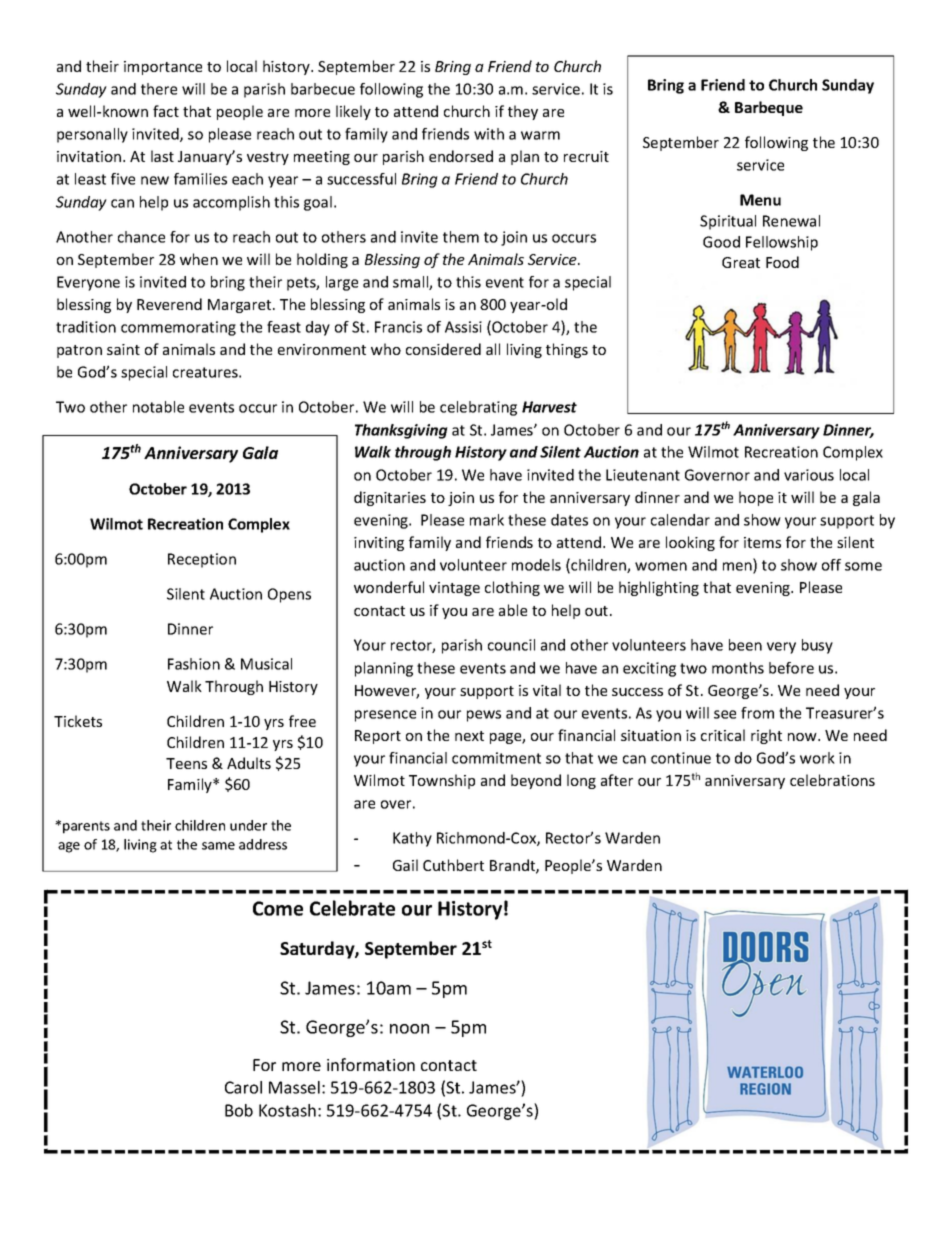  I want to click on fact, so click(166, 111).
